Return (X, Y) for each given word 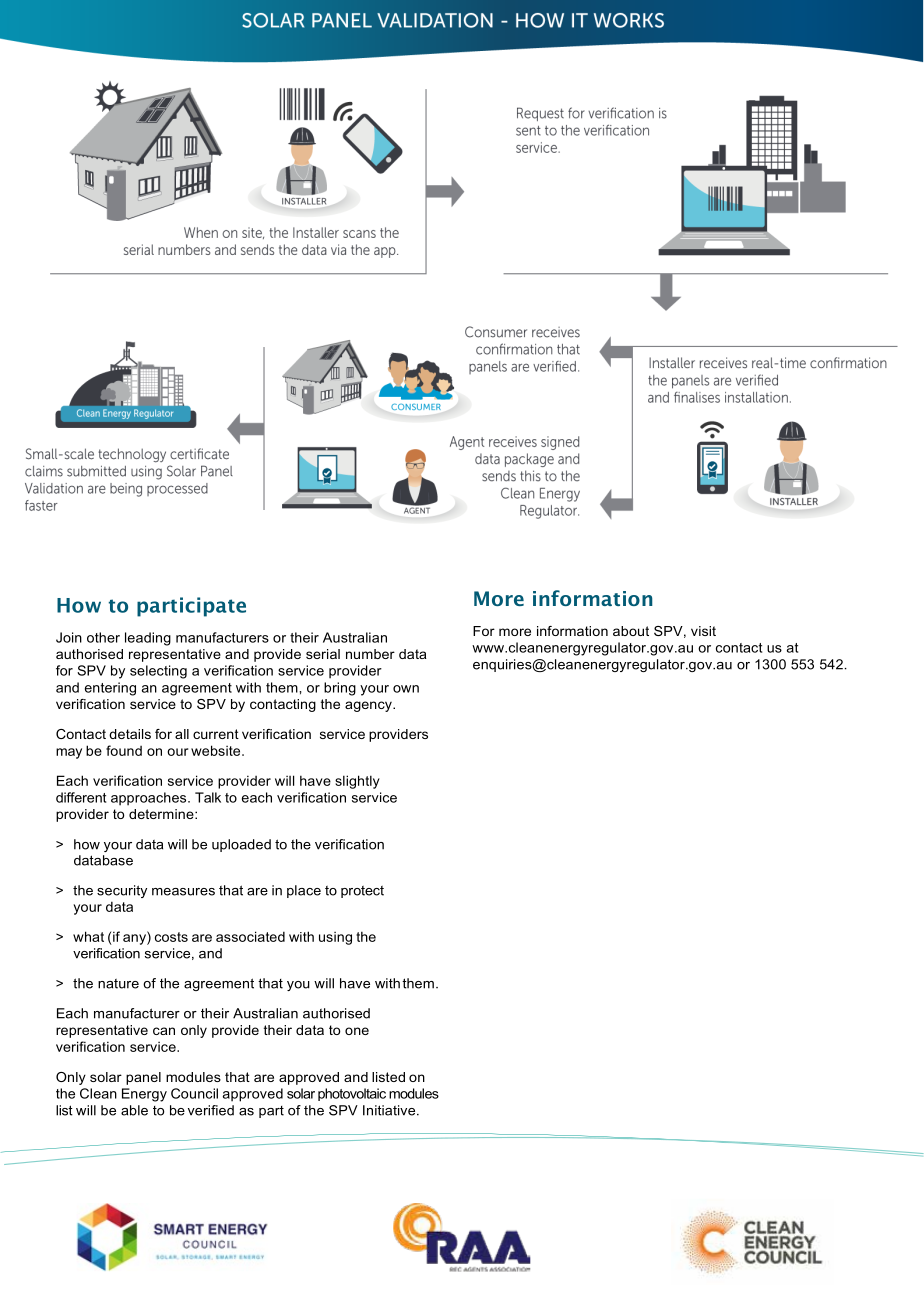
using (335, 938)
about (631, 631)
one (357, 1031)
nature (118, 984)
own (406, 689)
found (124, 750)
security (122, 891)
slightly (357, 782)
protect (362, 892)
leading (148, 639)
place (304, 891)
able (134, 1110)
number (370, 654)
